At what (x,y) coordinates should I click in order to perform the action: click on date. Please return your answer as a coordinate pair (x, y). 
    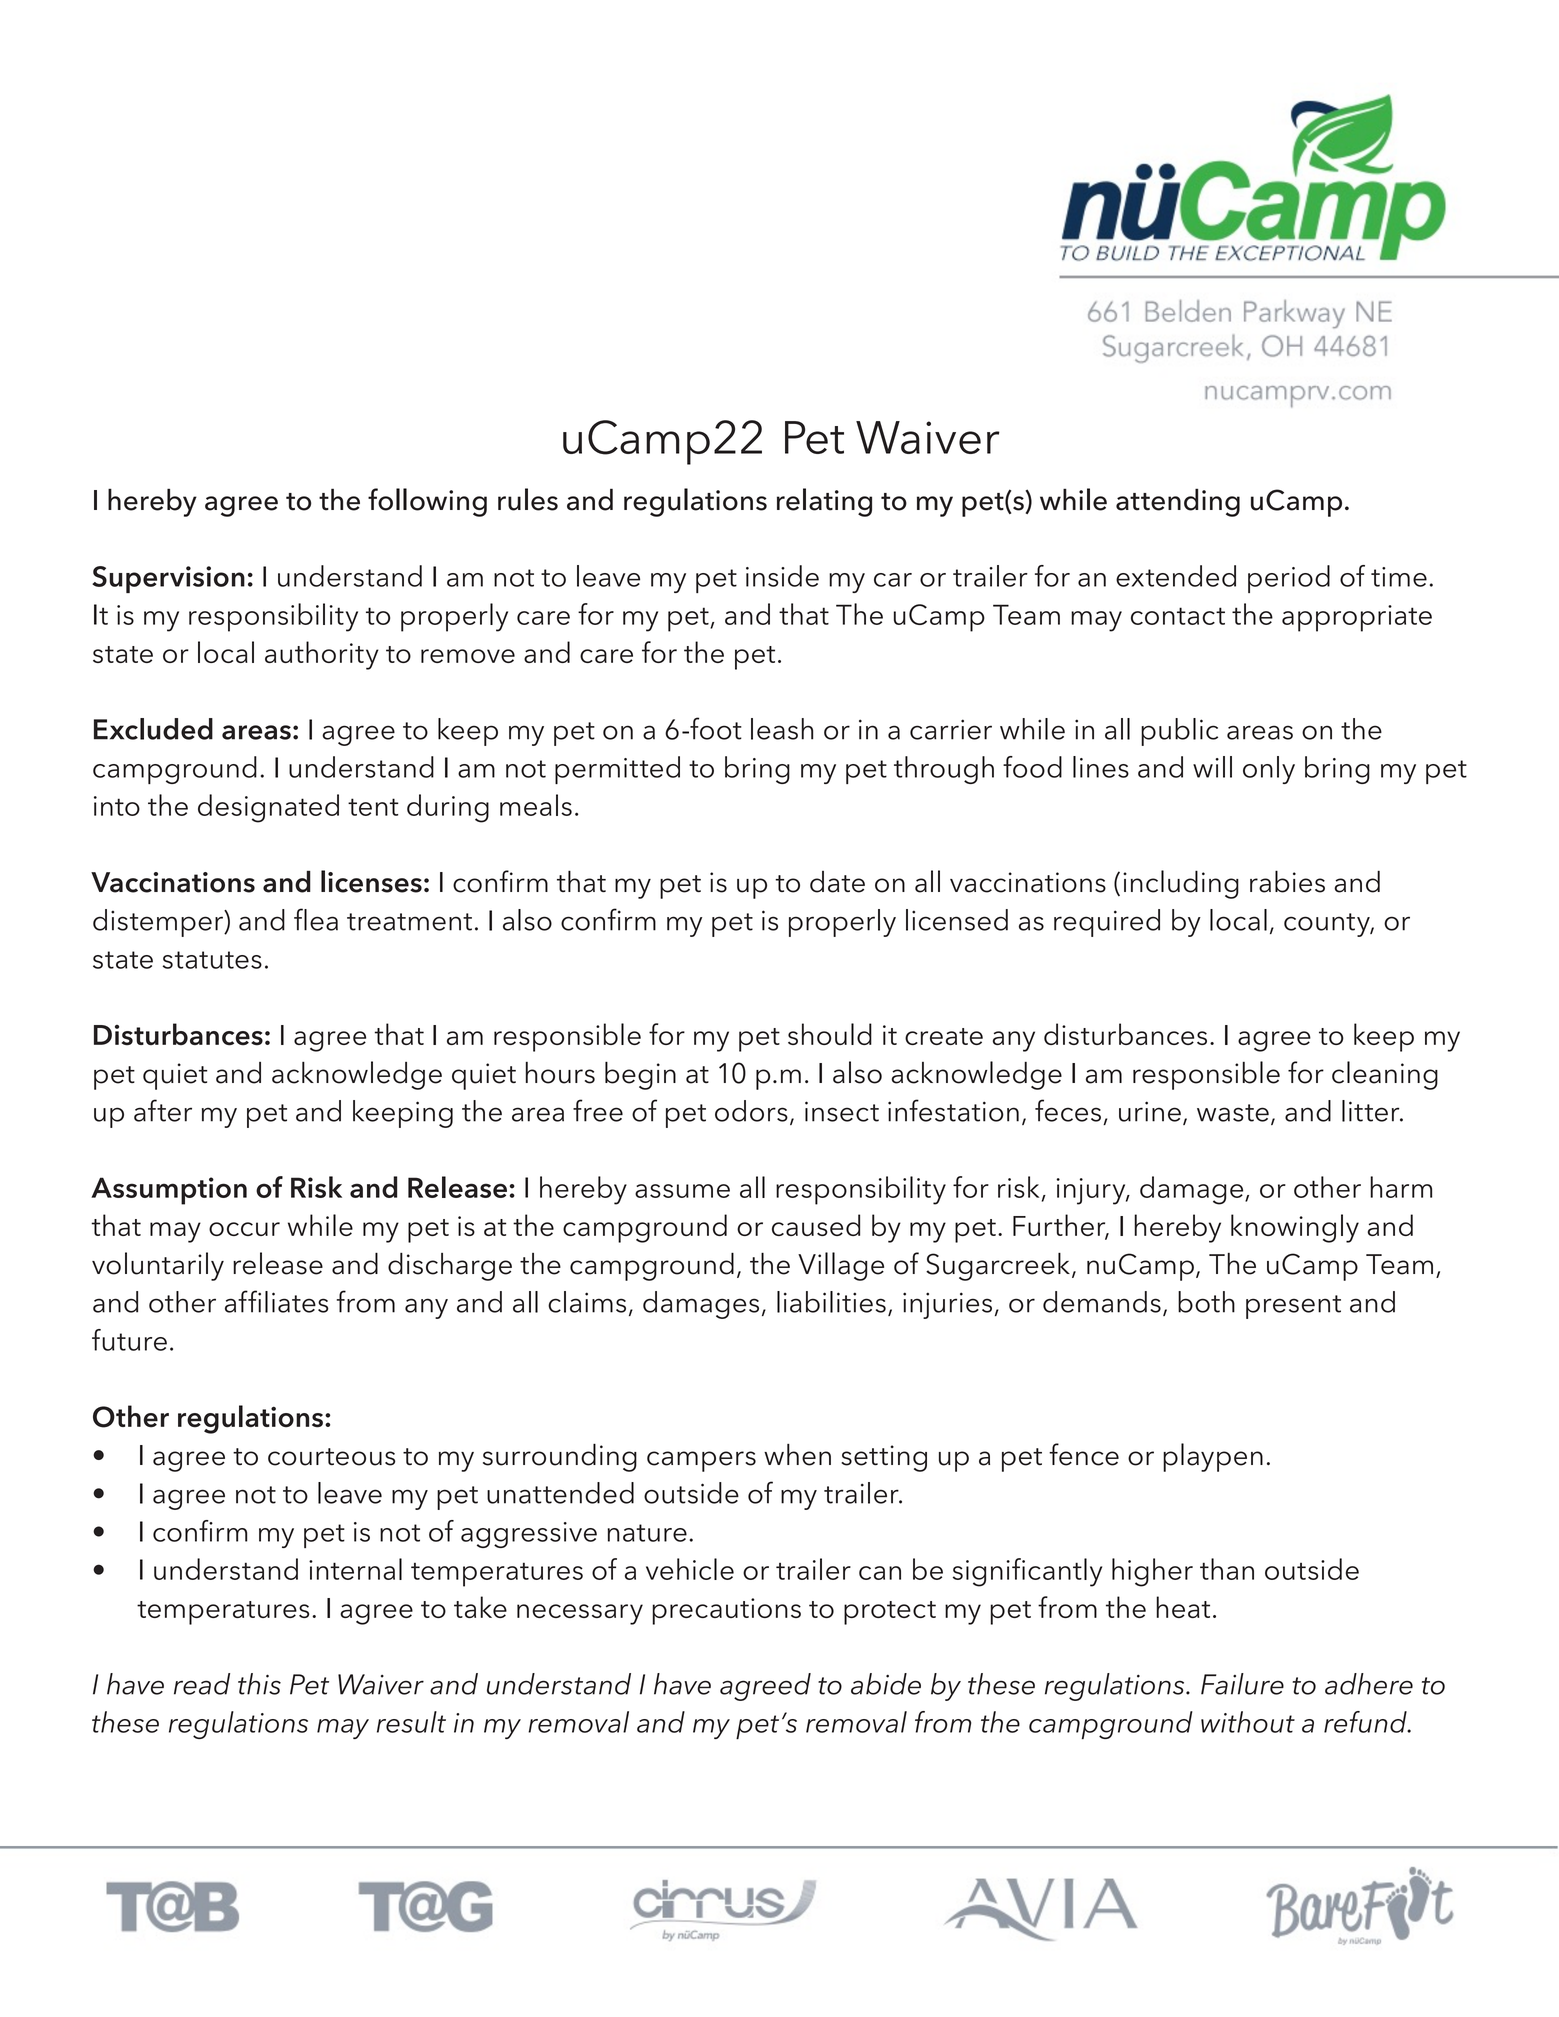
    Looking at the image, I should click on (837, 882).
